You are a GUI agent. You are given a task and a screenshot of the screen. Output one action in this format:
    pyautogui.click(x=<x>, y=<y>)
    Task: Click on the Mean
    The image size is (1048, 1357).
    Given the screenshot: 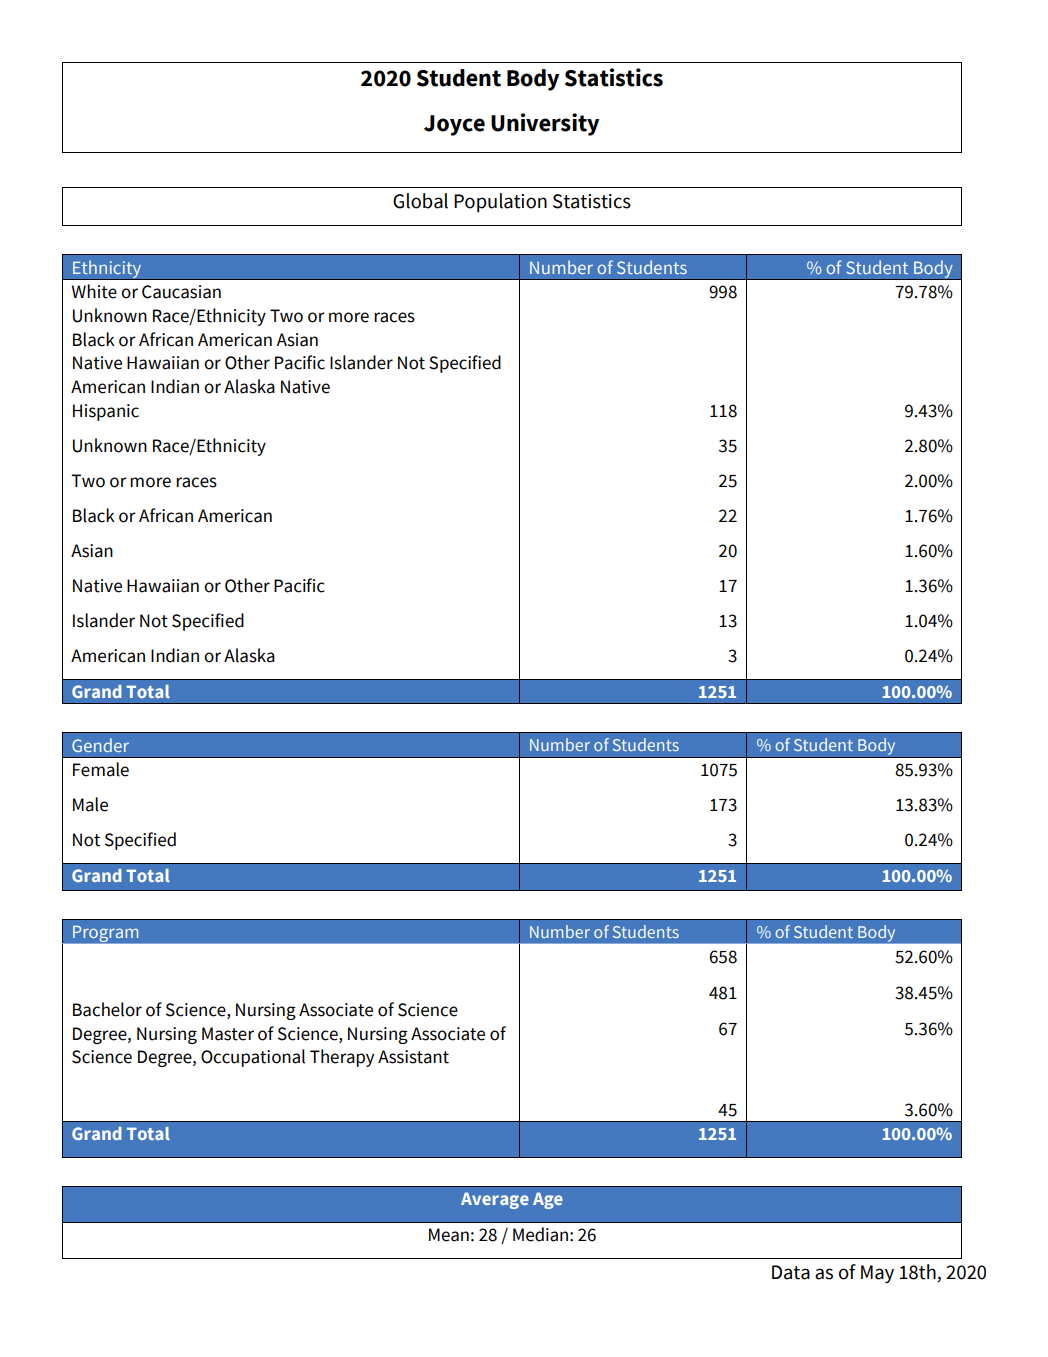 What is the action you would take?
    pyautogui.click(x=449, y=1235)
